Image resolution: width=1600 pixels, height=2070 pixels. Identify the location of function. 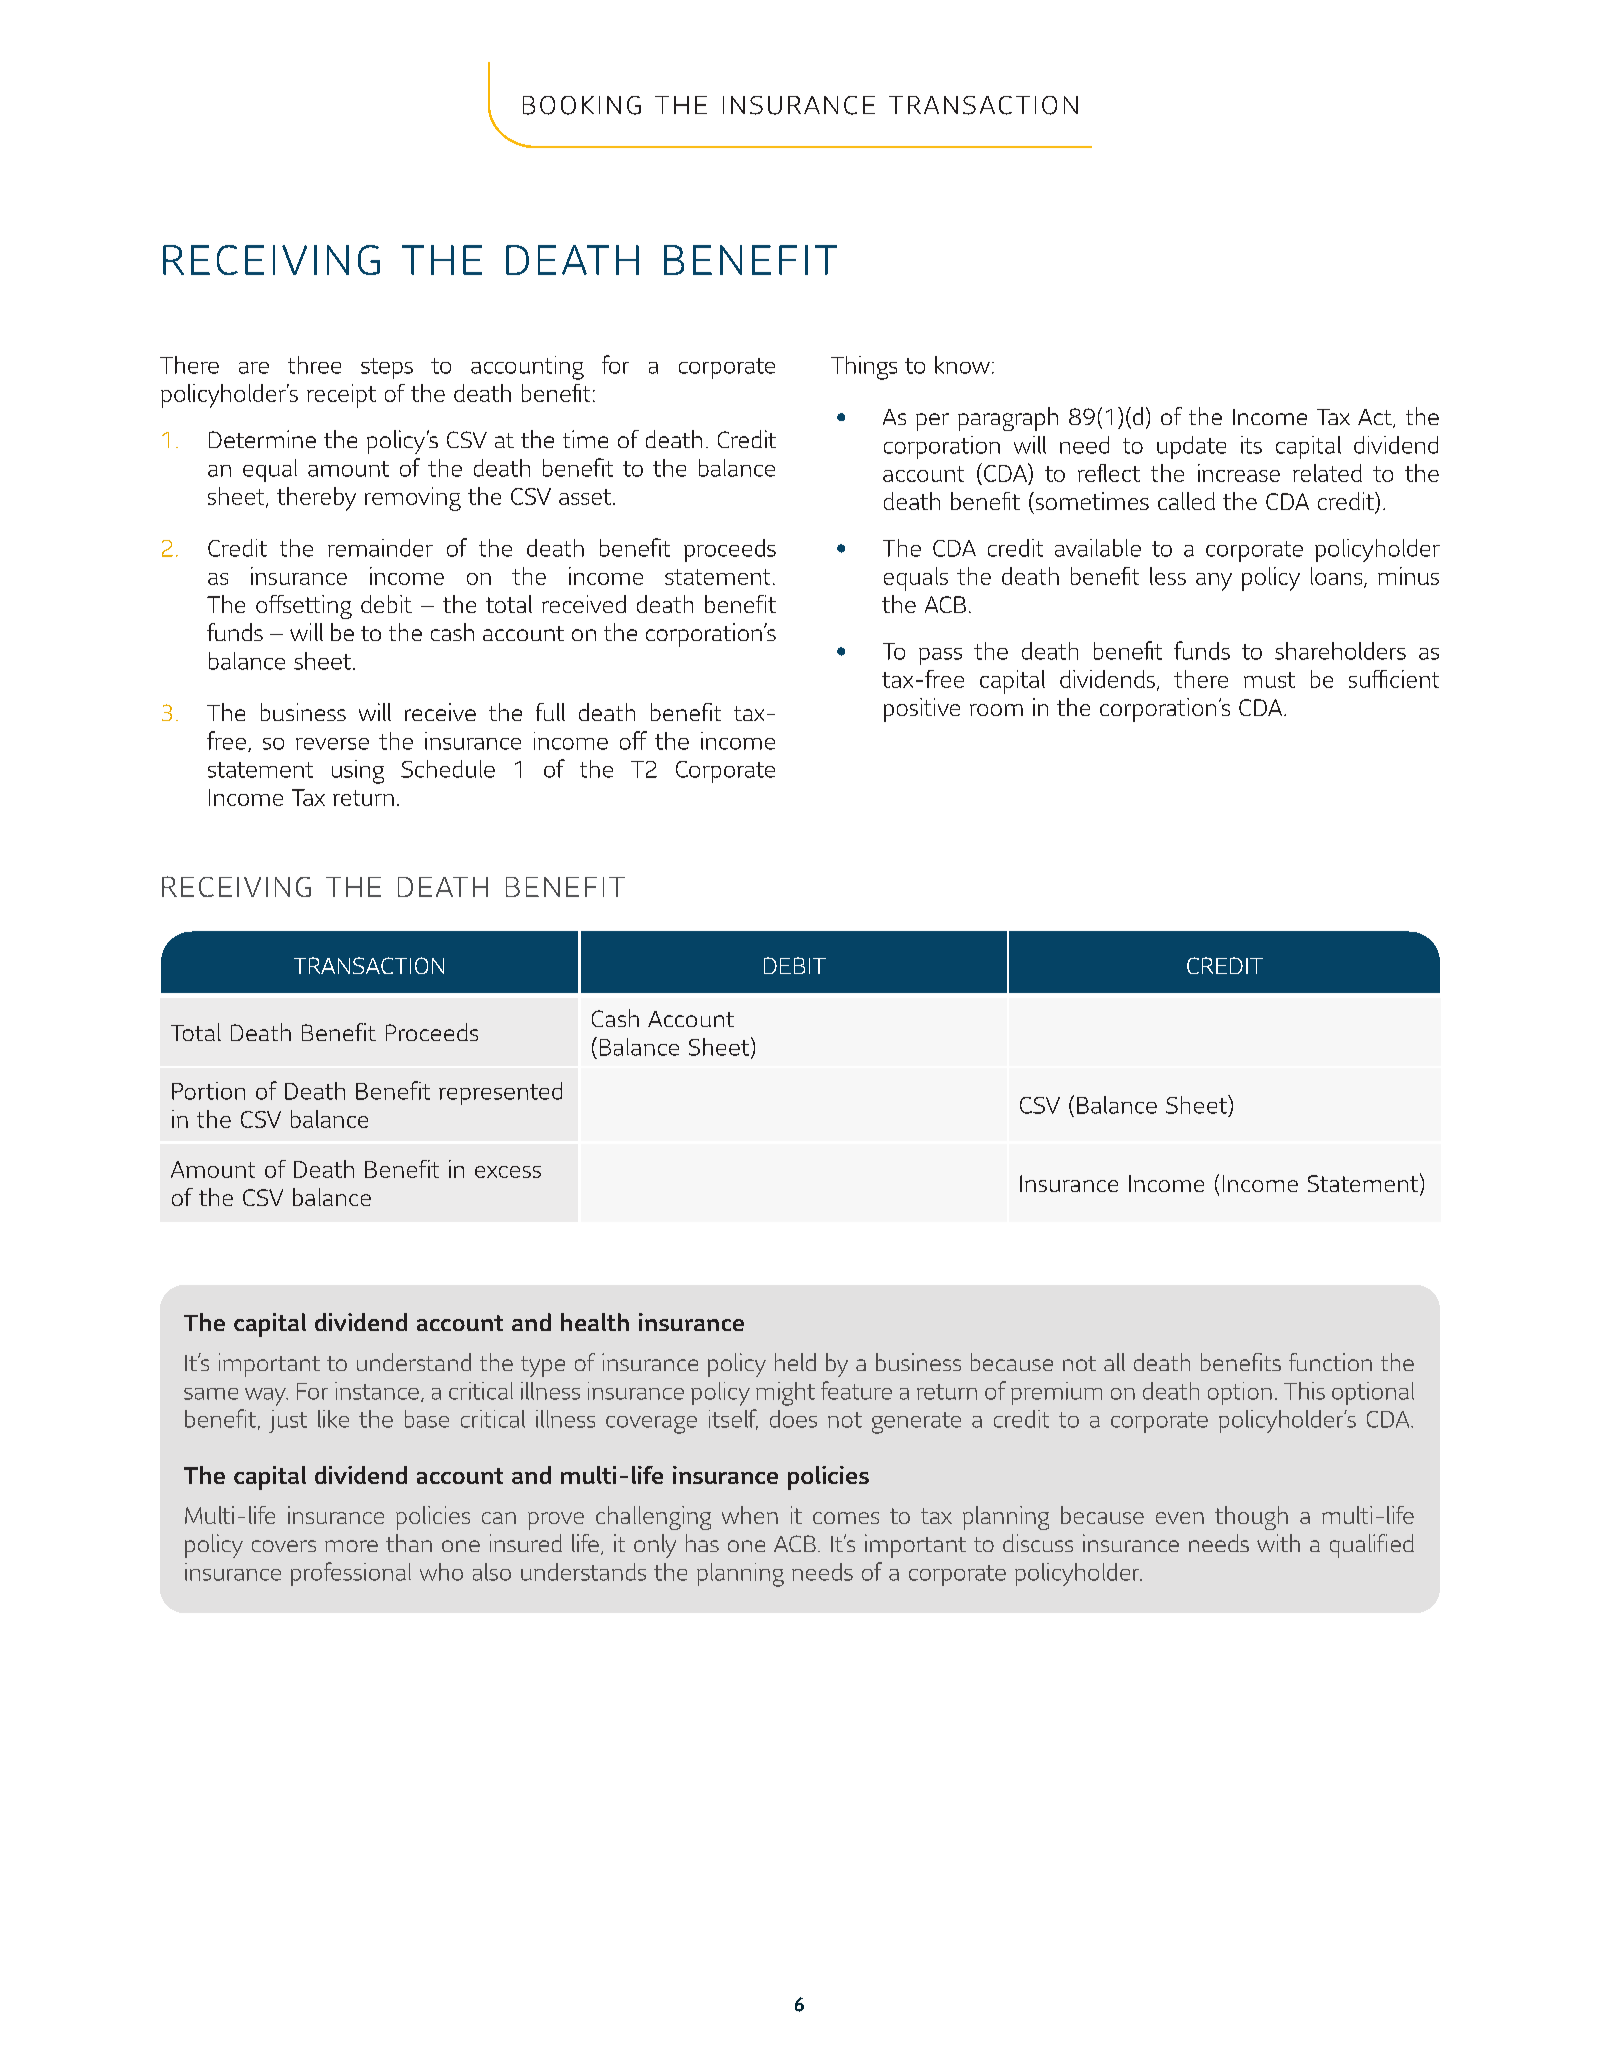
(1330, 1362).
